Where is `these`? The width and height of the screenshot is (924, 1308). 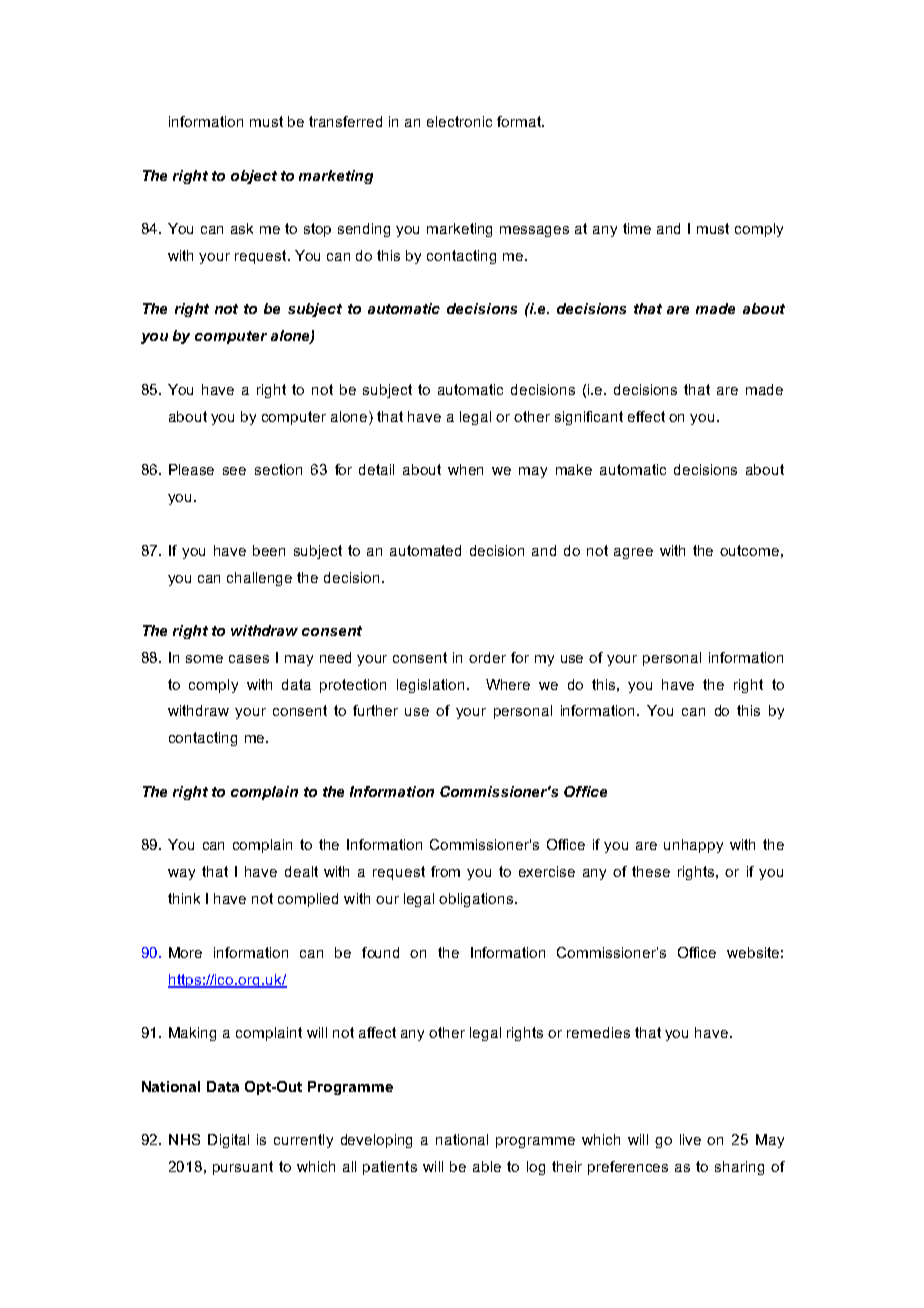 these is located at coordinates (651, 871).
